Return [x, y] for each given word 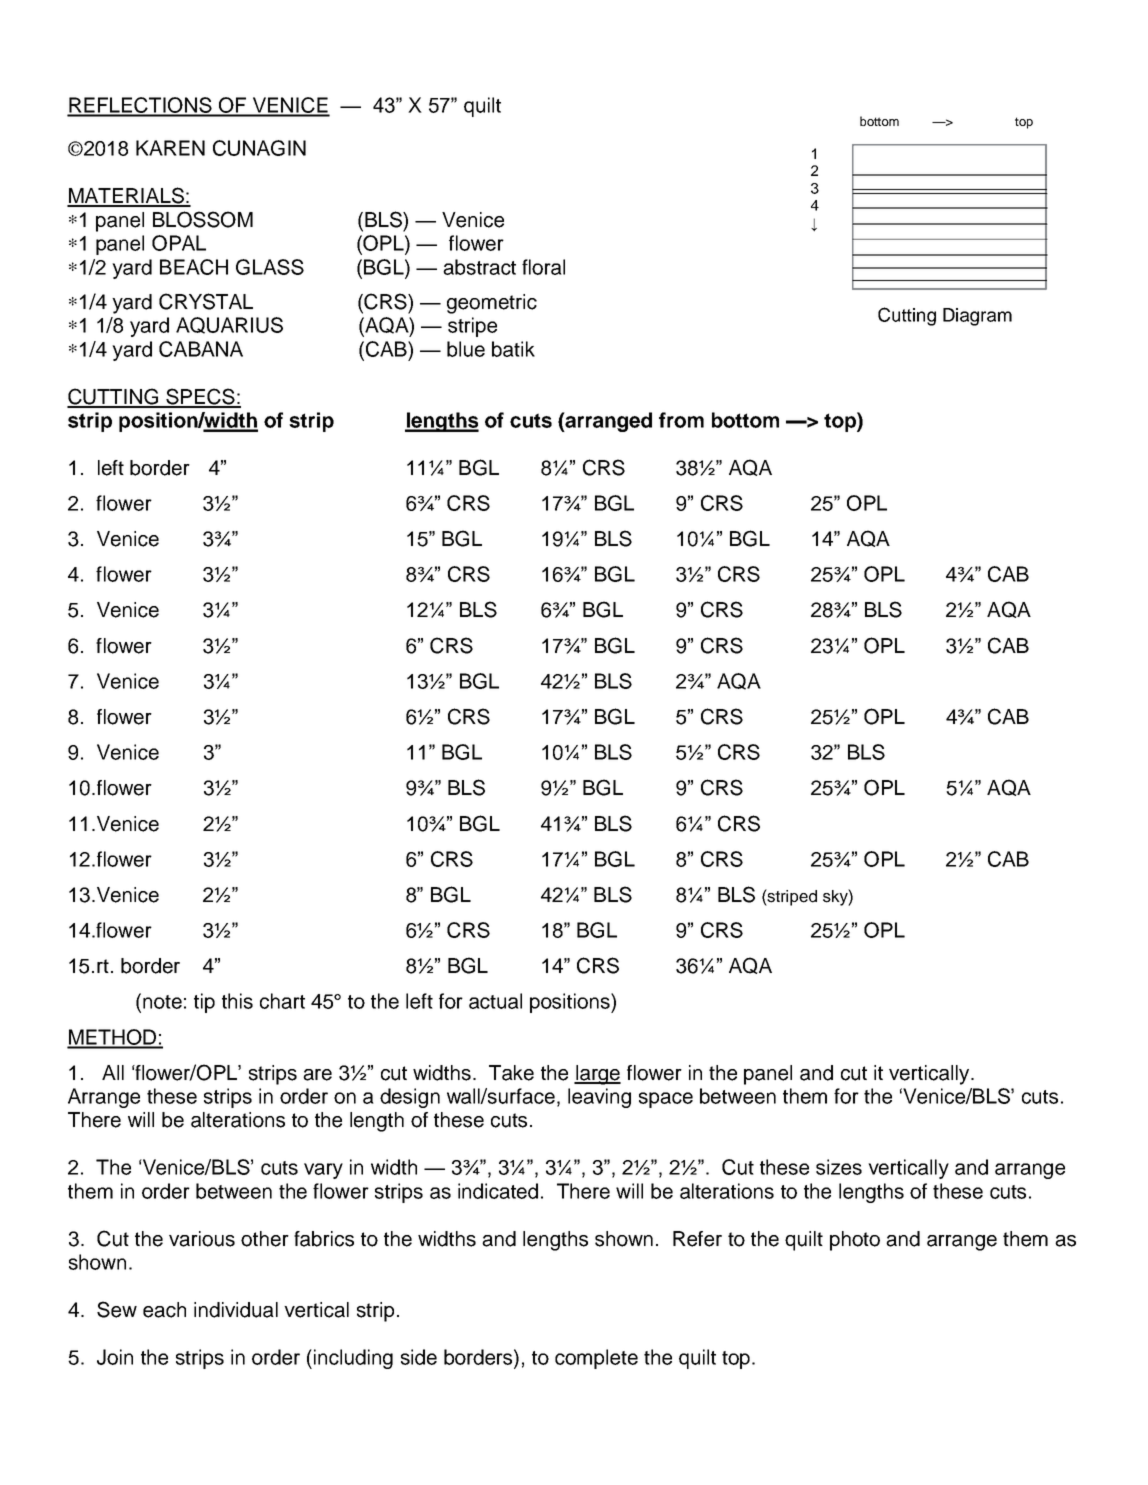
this [237, 1001]
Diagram [977, 317]
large [597, 1075]
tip [204, 1003]
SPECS [200, 397]
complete [596, 1359]
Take [511, 1073]
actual [495, 1001]
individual [236, 1310]
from [681, 420]
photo [855, 1241]
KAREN [170, 148]
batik [513, 349]
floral [543, 267]
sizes [839, 1167]
